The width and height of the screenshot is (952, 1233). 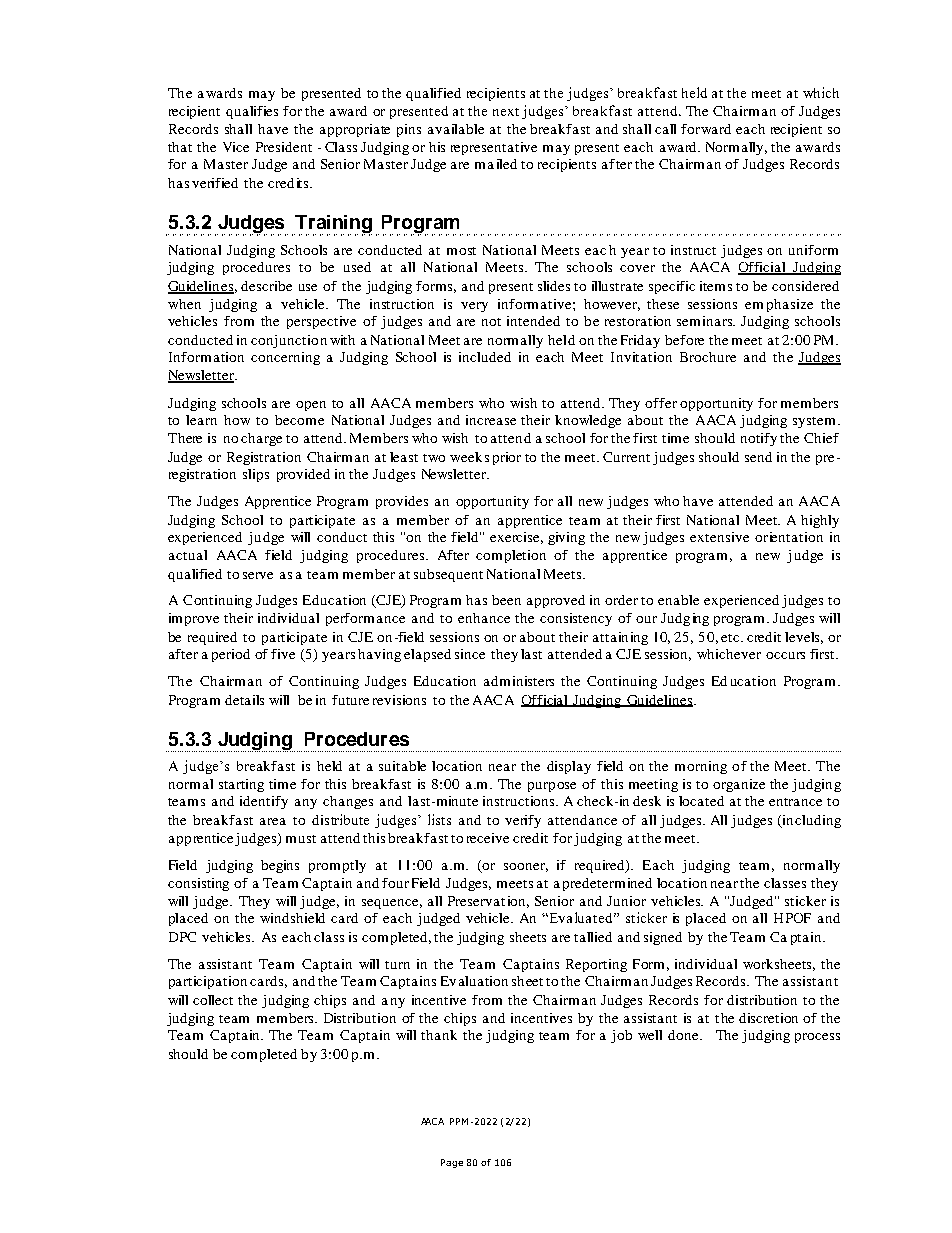 I want to click on identify, so click(x=264, y=802).
